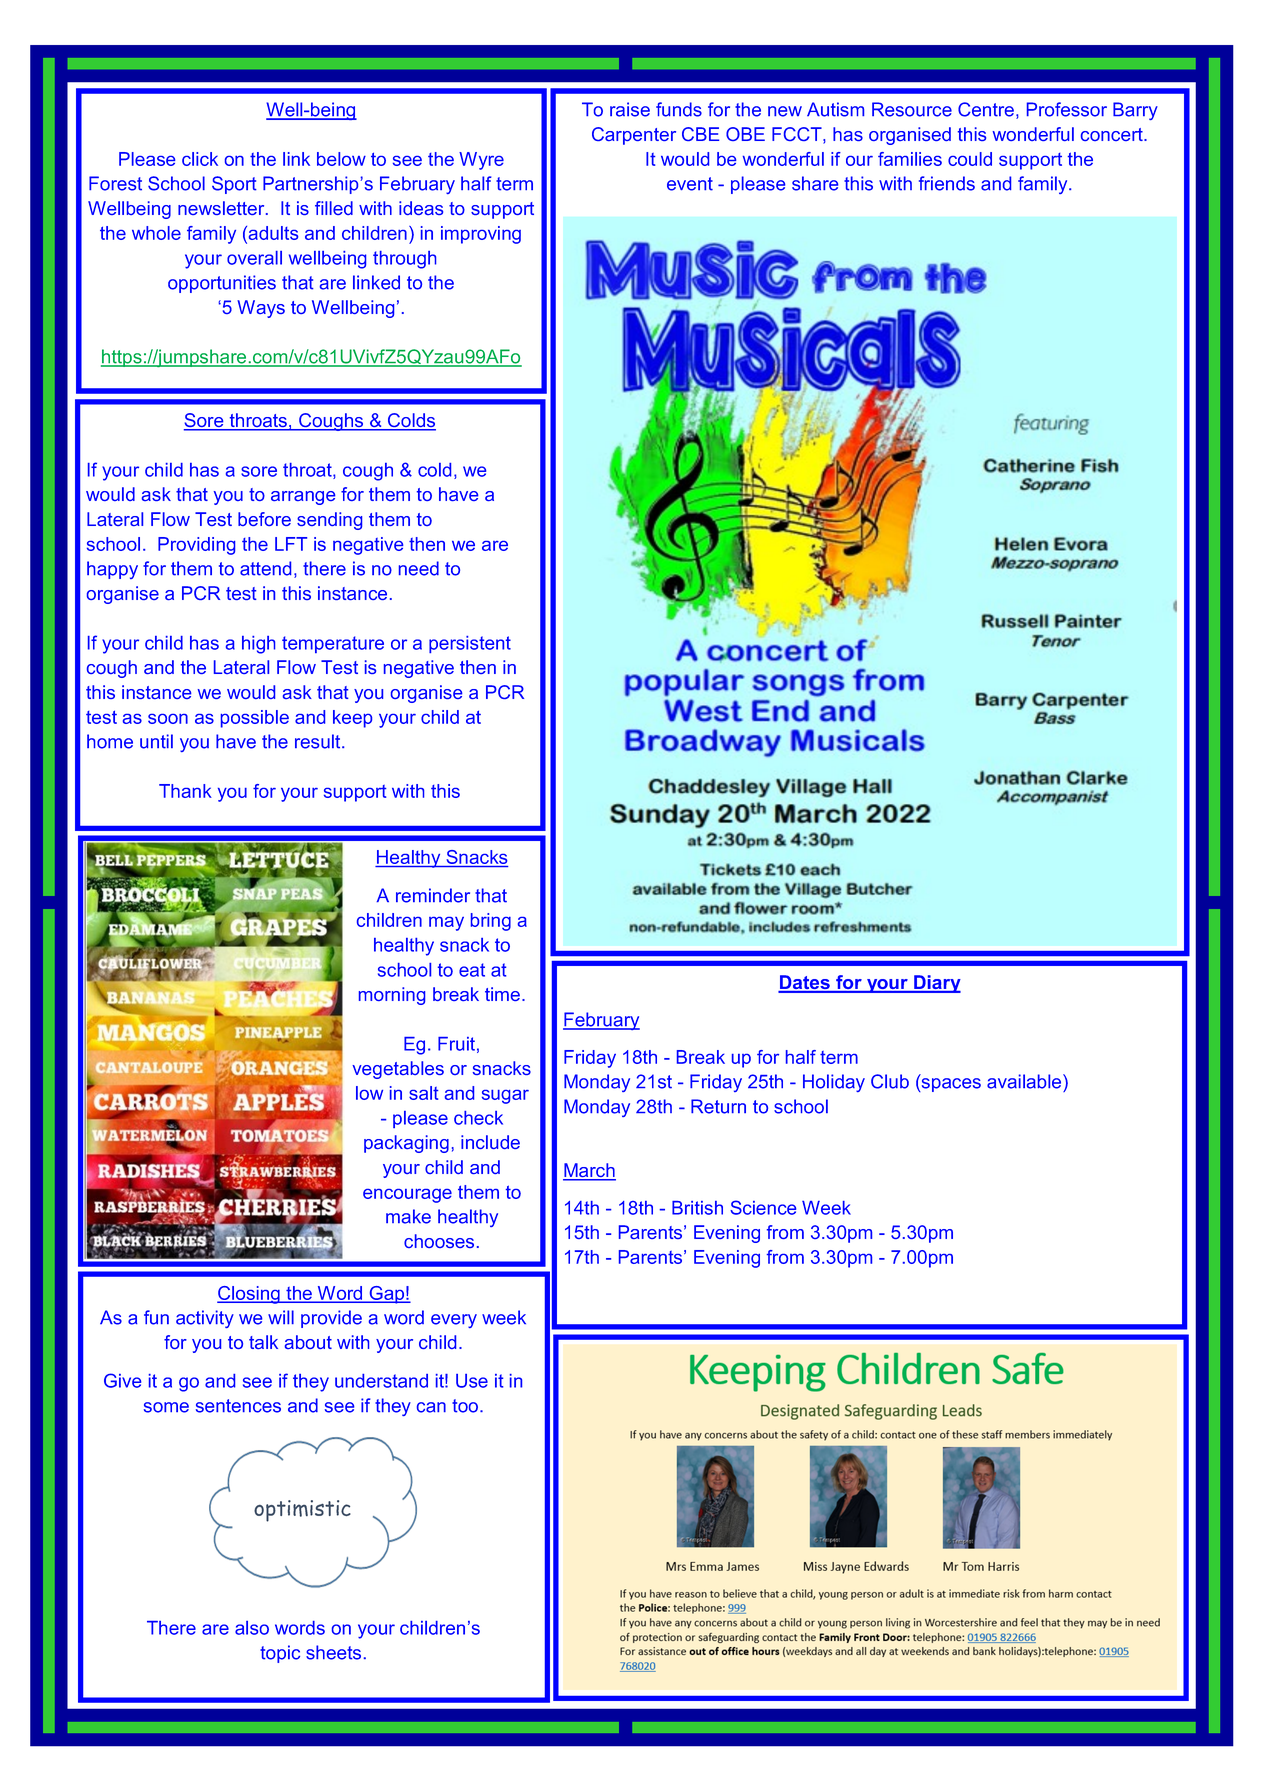 This image has height=1784, width=1261. What do you see at coordinates (634, 136) in the image?
I see `Carpenter` at bounding box center [634, 136].
